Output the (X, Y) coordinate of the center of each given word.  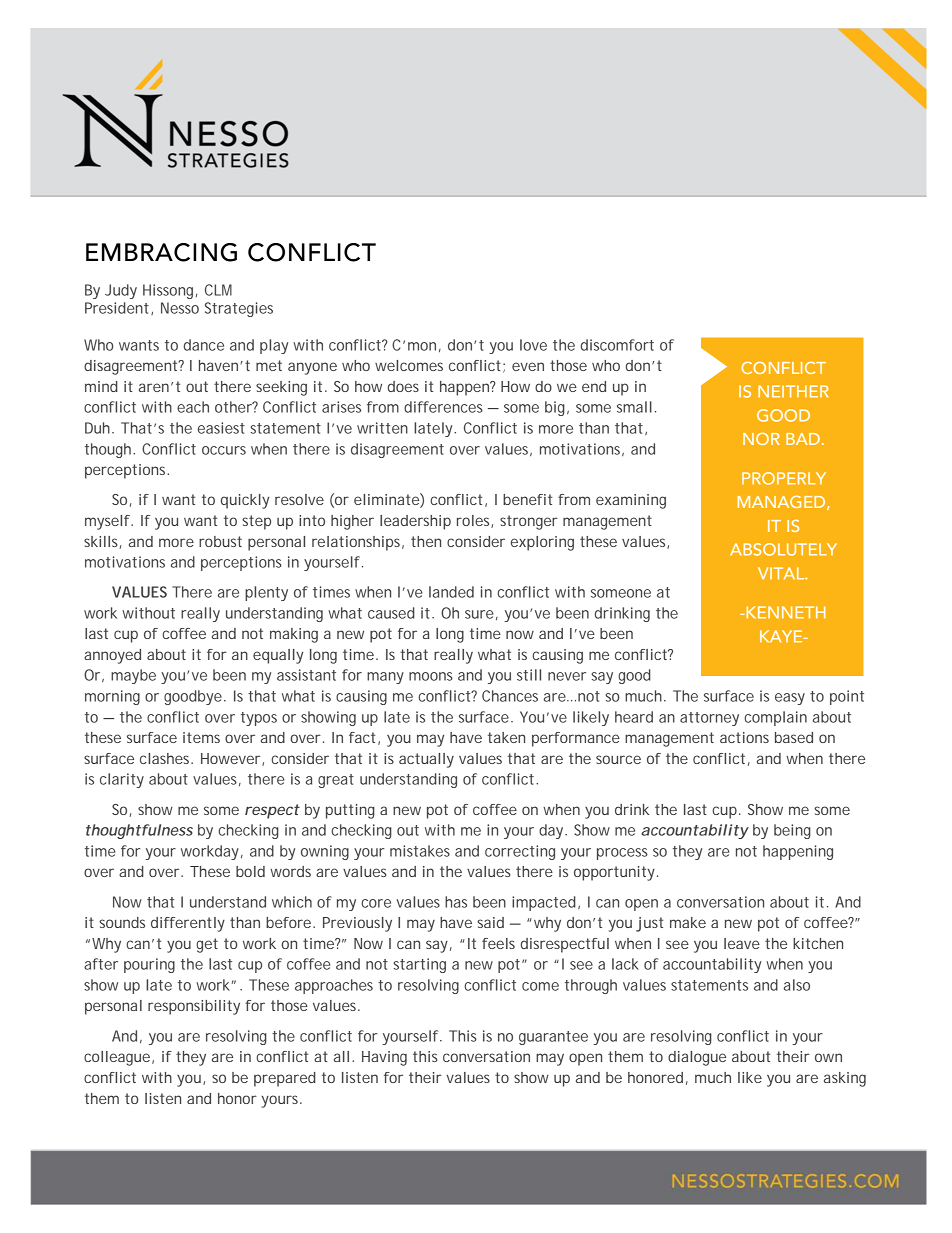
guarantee (553, 1038)
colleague (118, 1058)
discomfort (617, 345)
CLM (218, 290)
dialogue (697, 1058)
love (533, 345)
